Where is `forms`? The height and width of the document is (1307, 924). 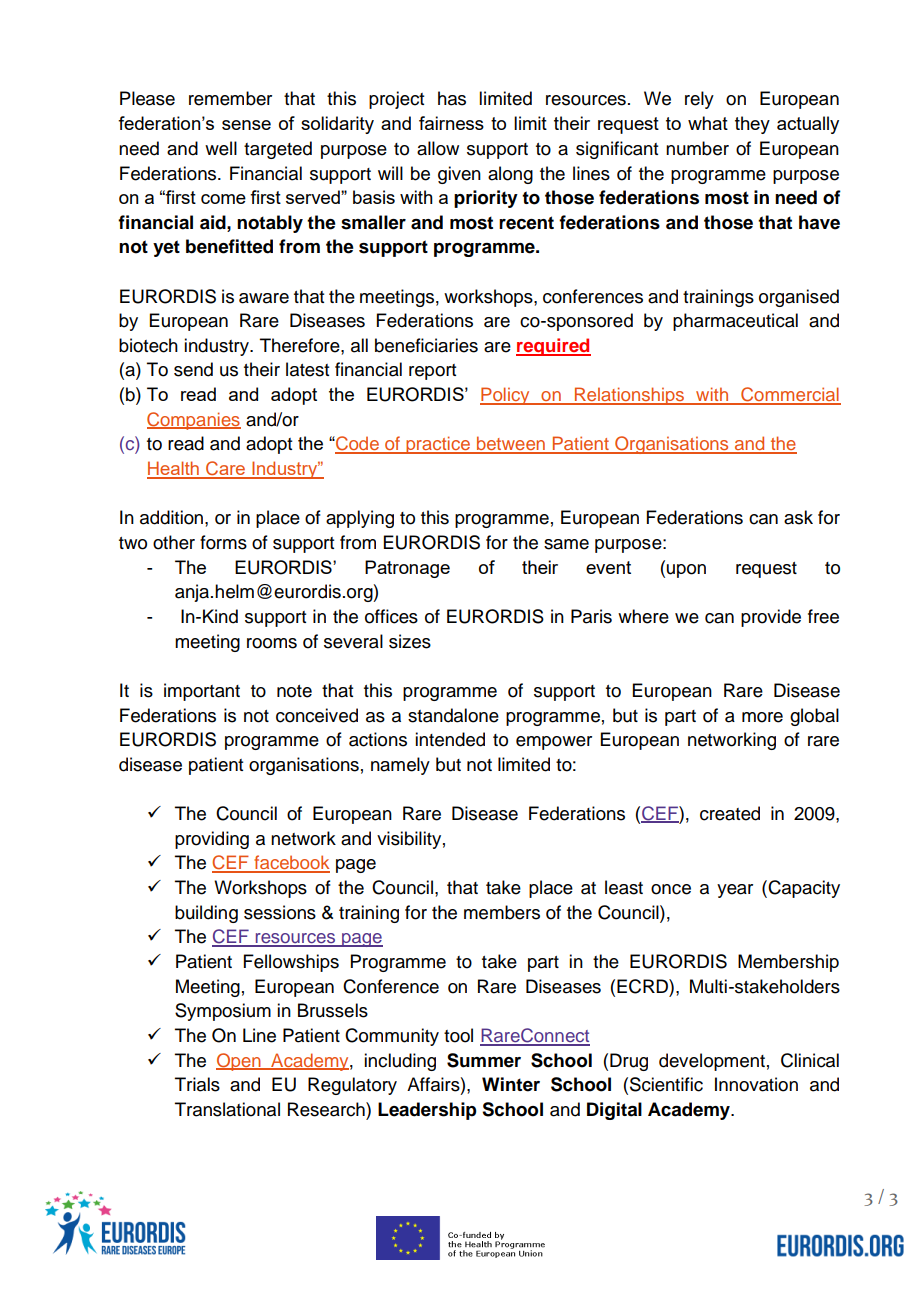
forms is located at coordinates (223, 542).
